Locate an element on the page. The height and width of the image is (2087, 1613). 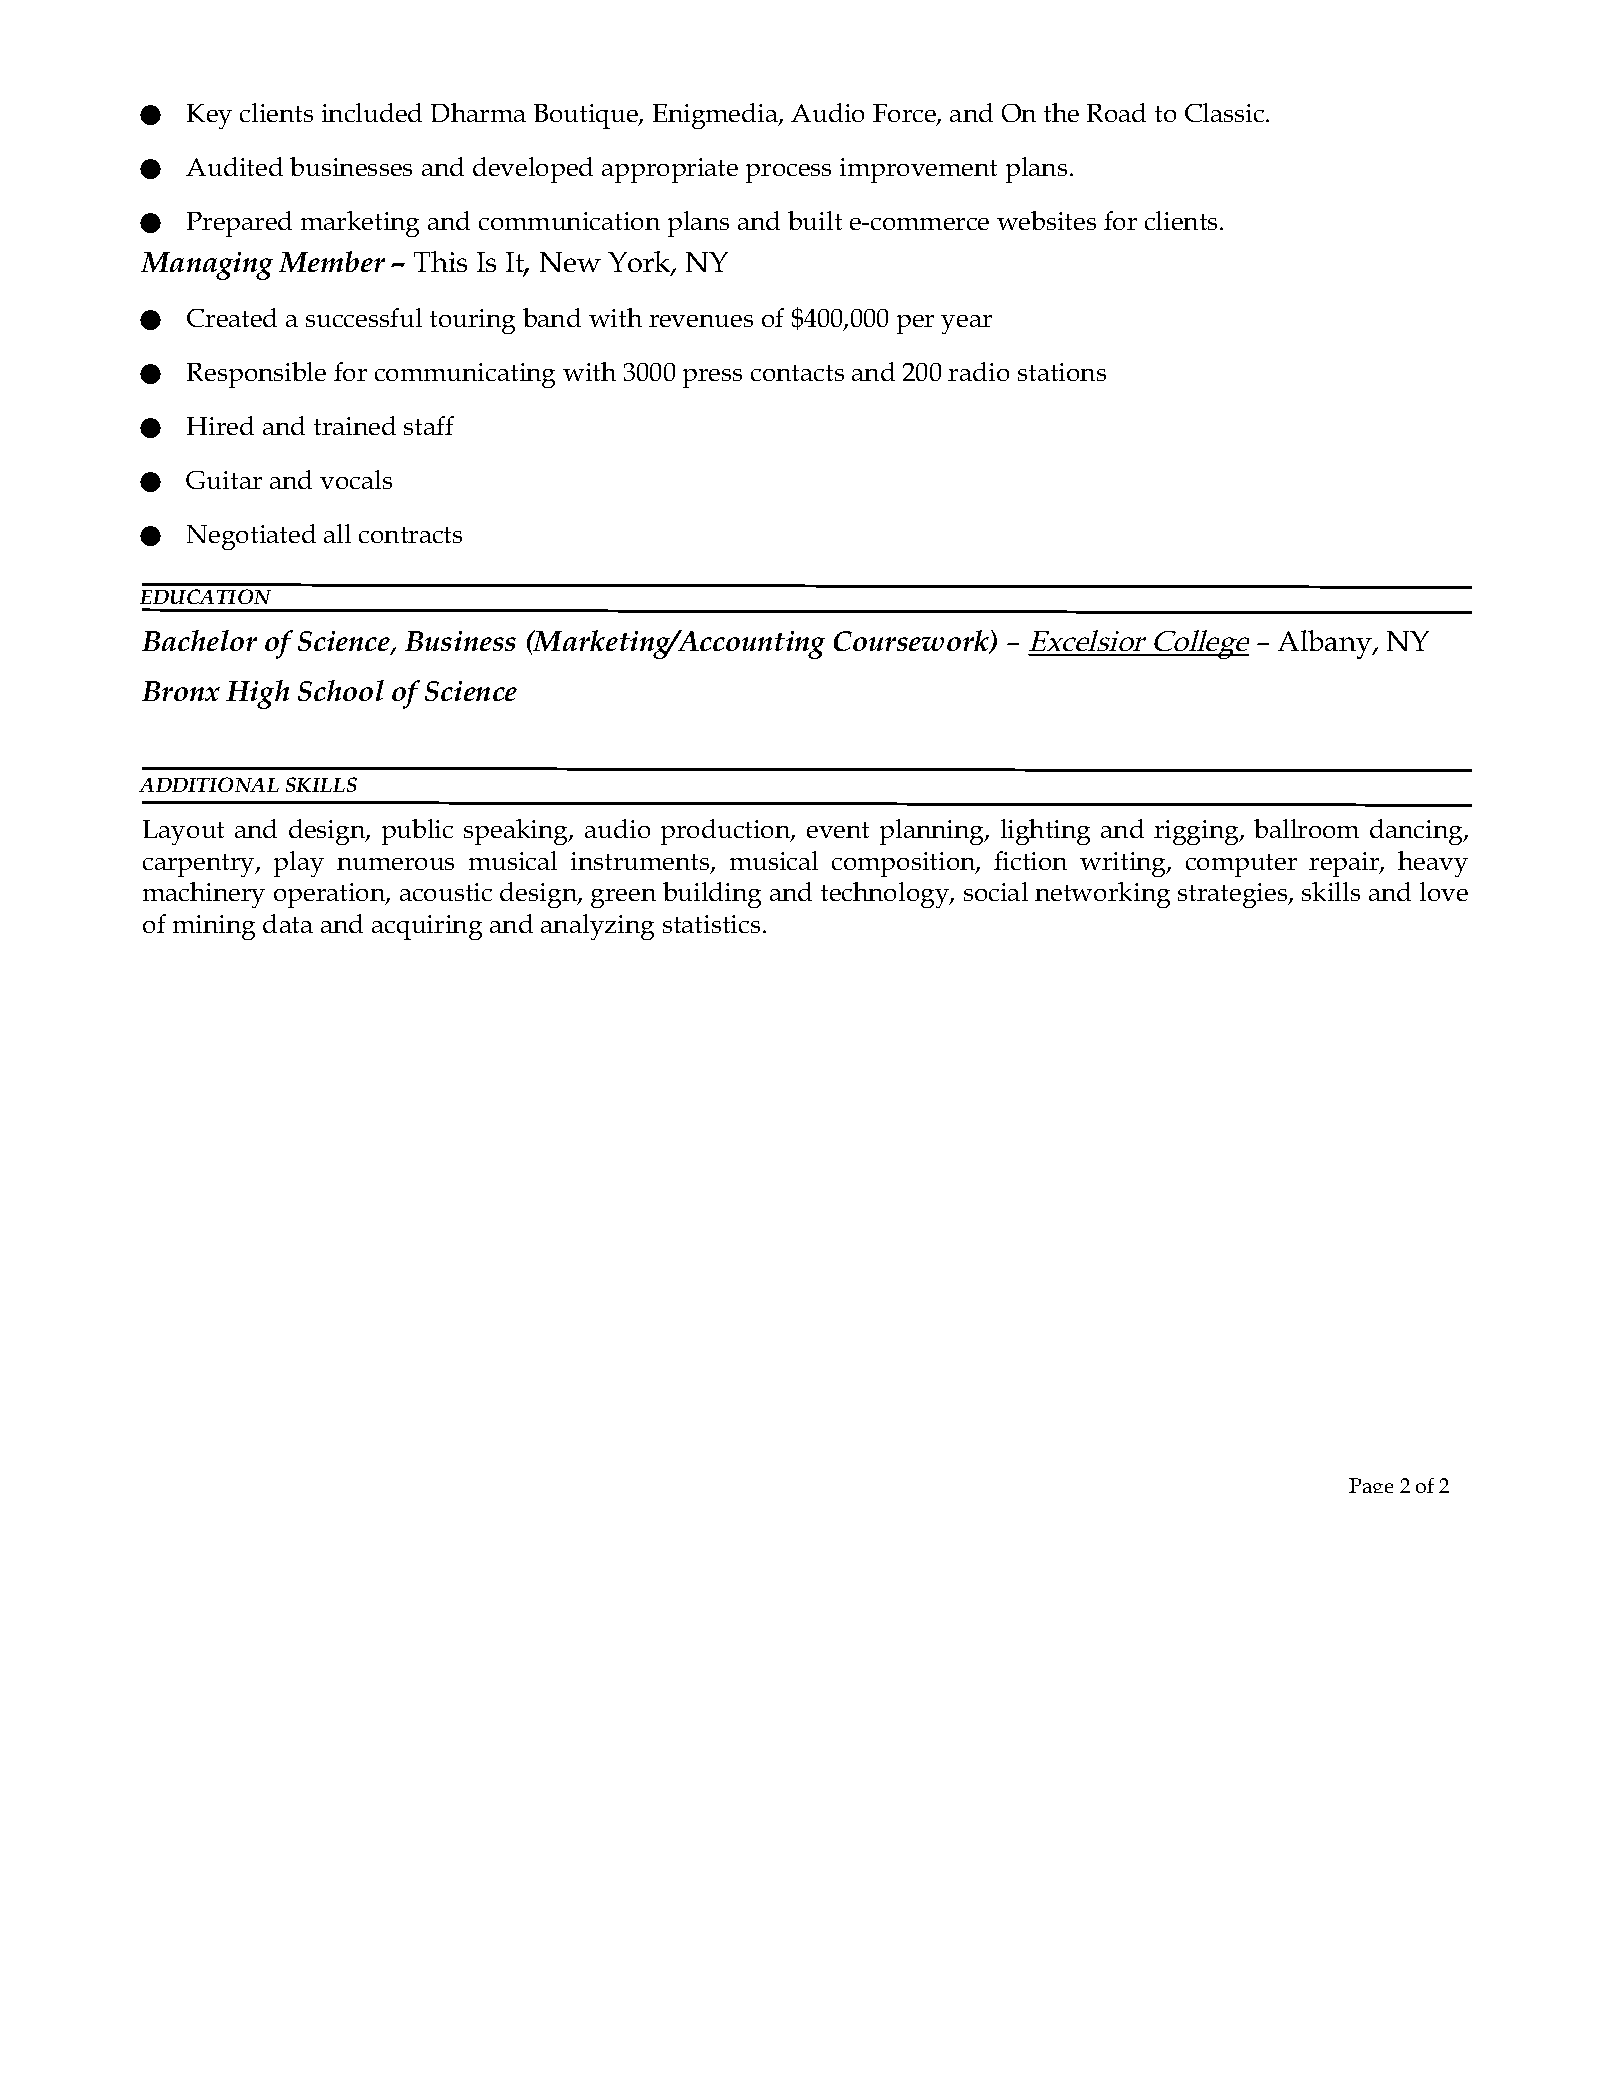
included is located at coordinates (372, 112).
